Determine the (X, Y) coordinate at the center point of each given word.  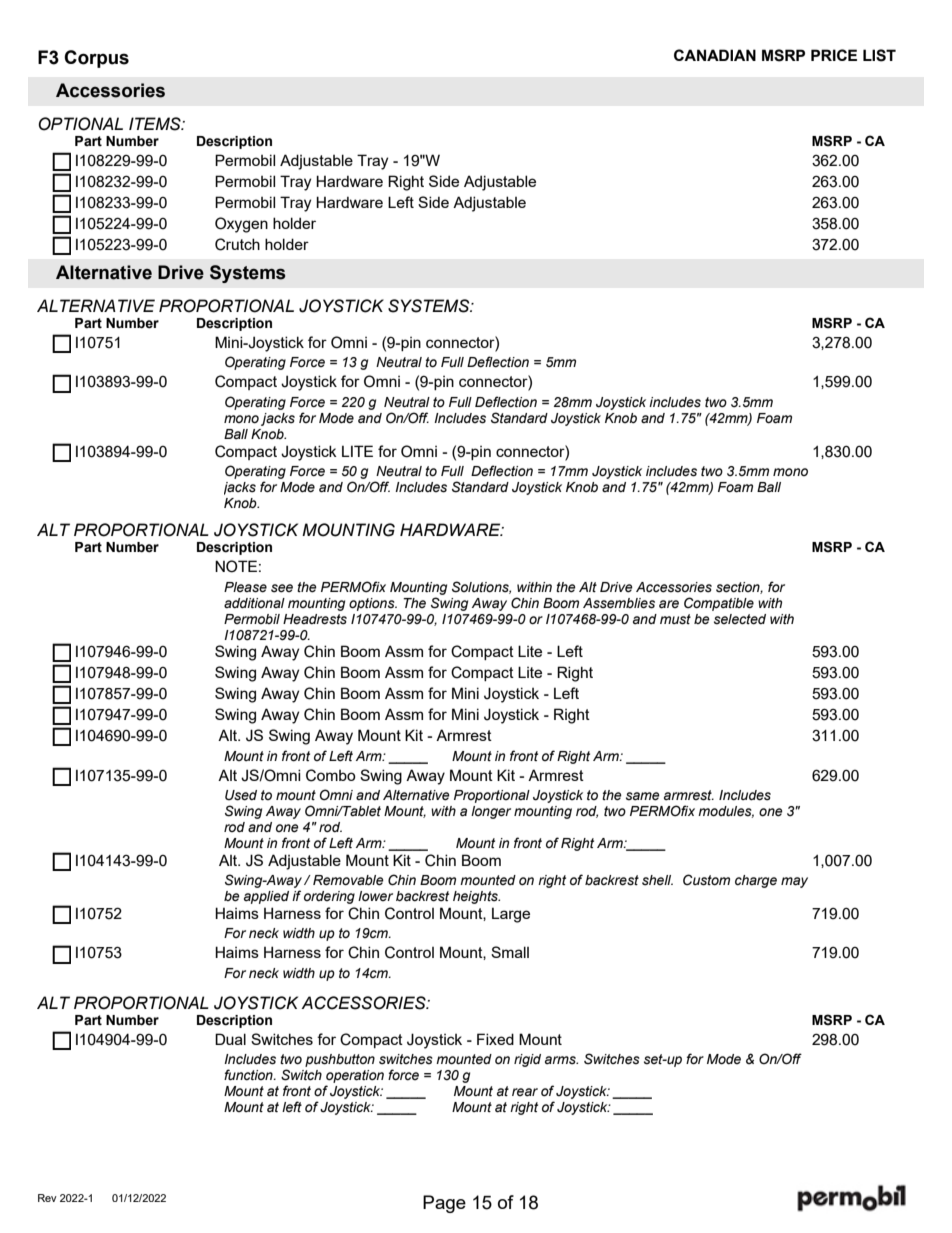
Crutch (237, 244)
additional (254, 603)
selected (740, 619)
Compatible (719, 604)
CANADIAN (715, 55)
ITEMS (156, 124)
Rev (47, 1198)
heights (476, 897)
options (373, 604)
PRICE (834, 55)
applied (266, 897)
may (794, 882)
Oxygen (241, 225)
